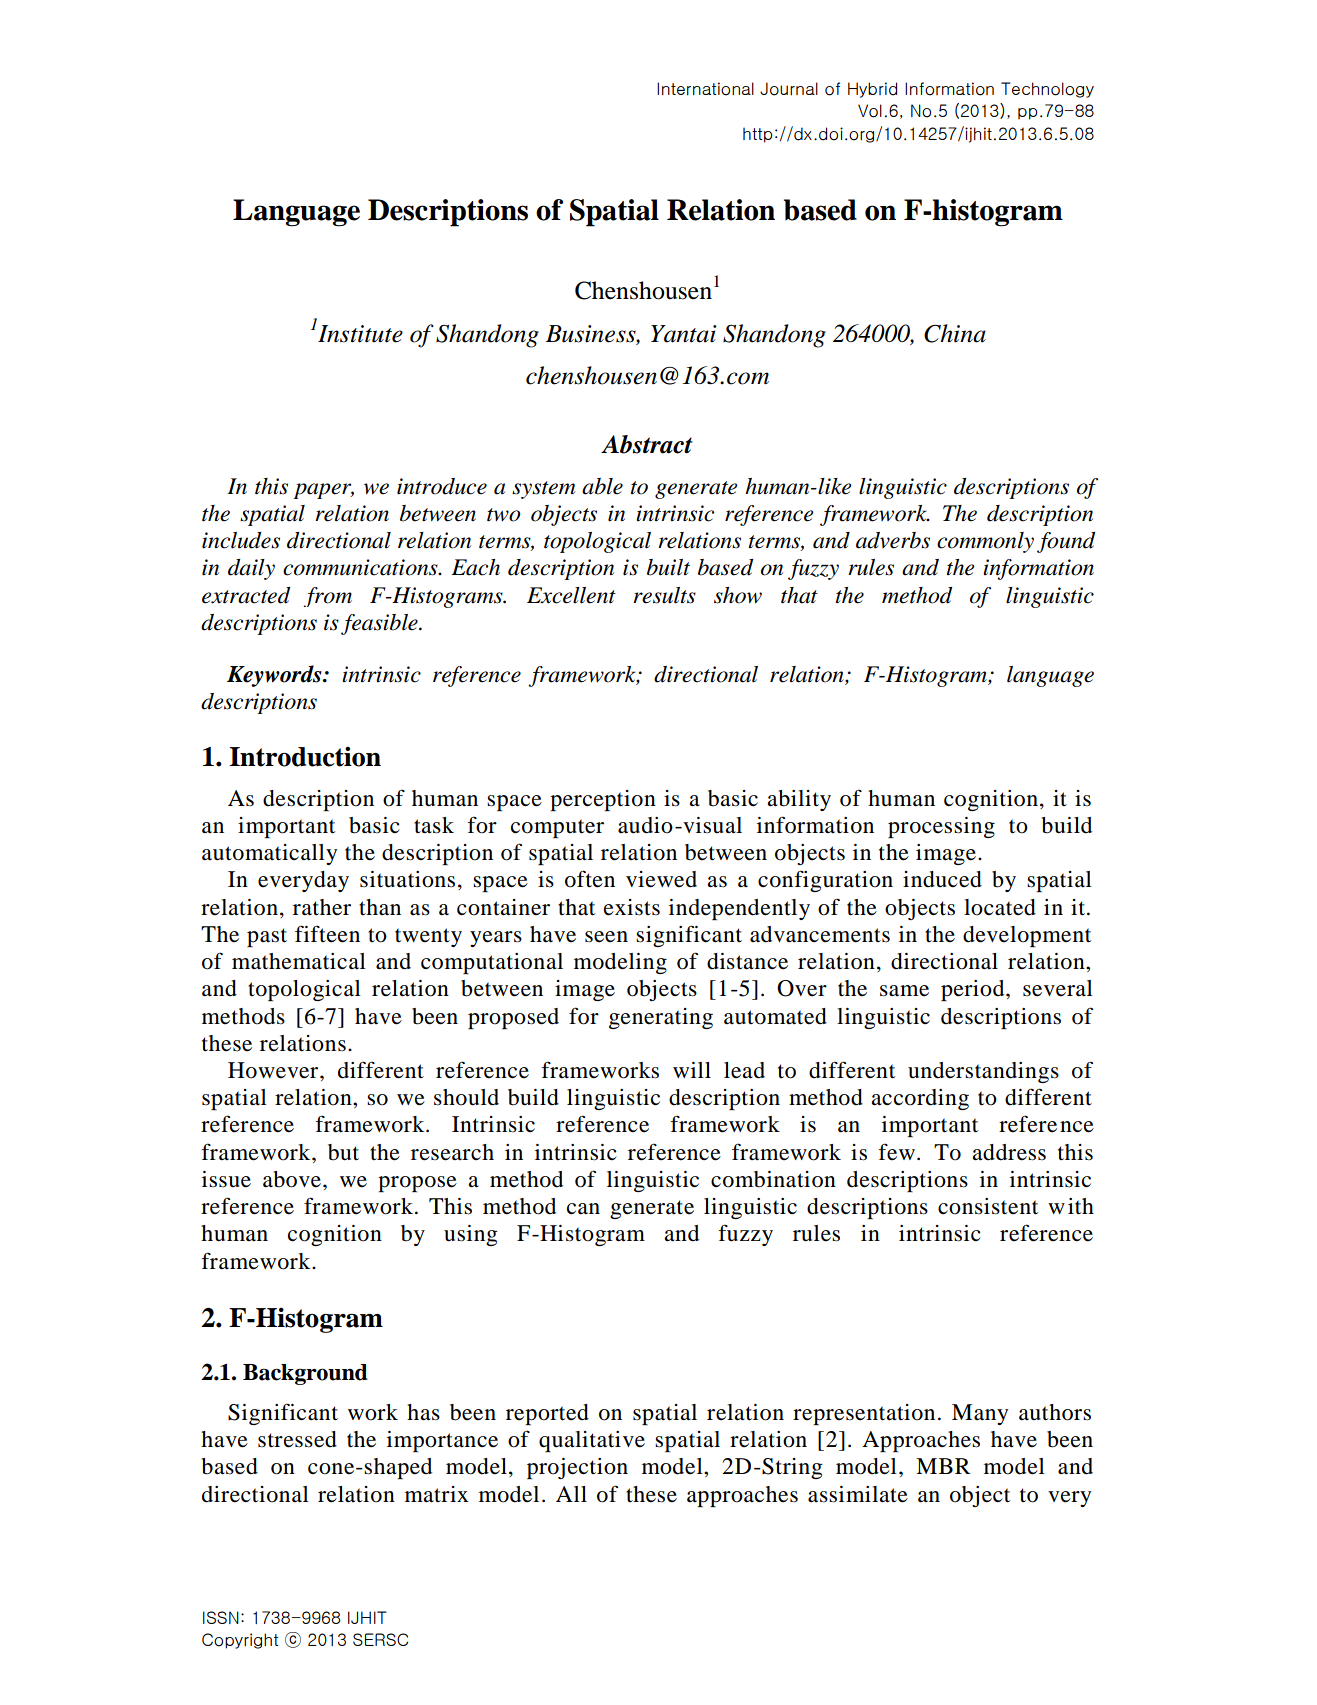 The width and height of the document is (1317, 1705). Describe the element at coordinates (943, 1466) in the document. I see `MBR` at that location.
